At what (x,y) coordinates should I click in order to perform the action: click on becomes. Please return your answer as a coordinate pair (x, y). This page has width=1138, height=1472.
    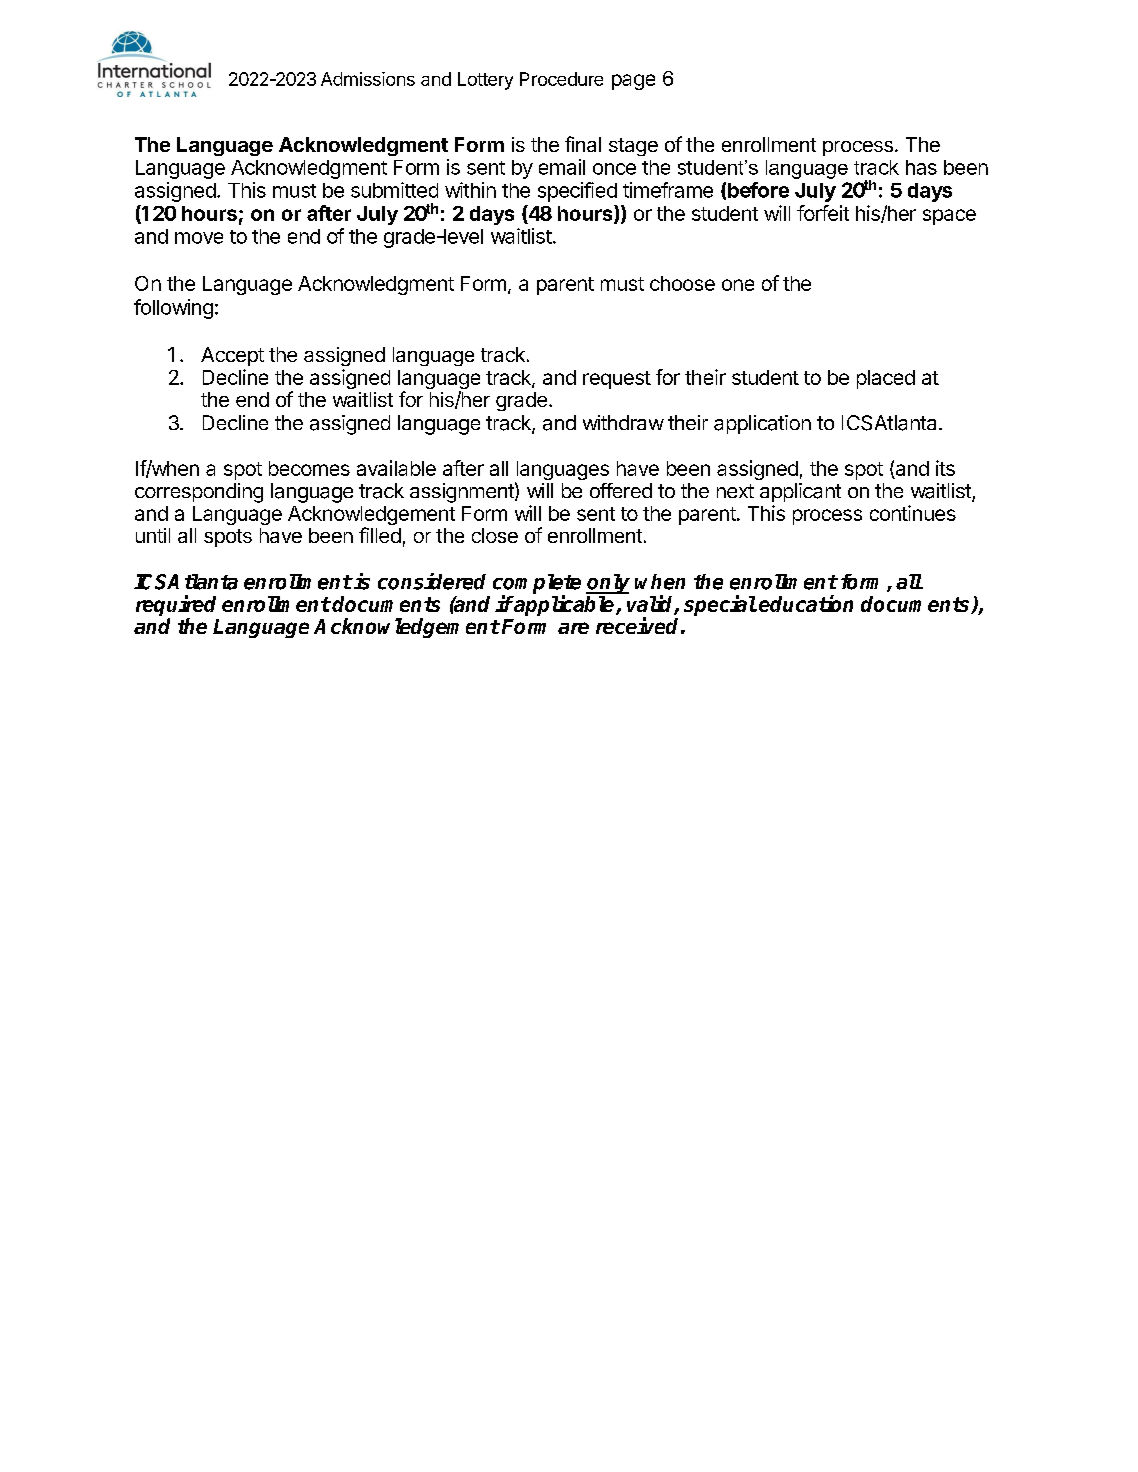
    Looking at the image, I should click on (309, 468).
